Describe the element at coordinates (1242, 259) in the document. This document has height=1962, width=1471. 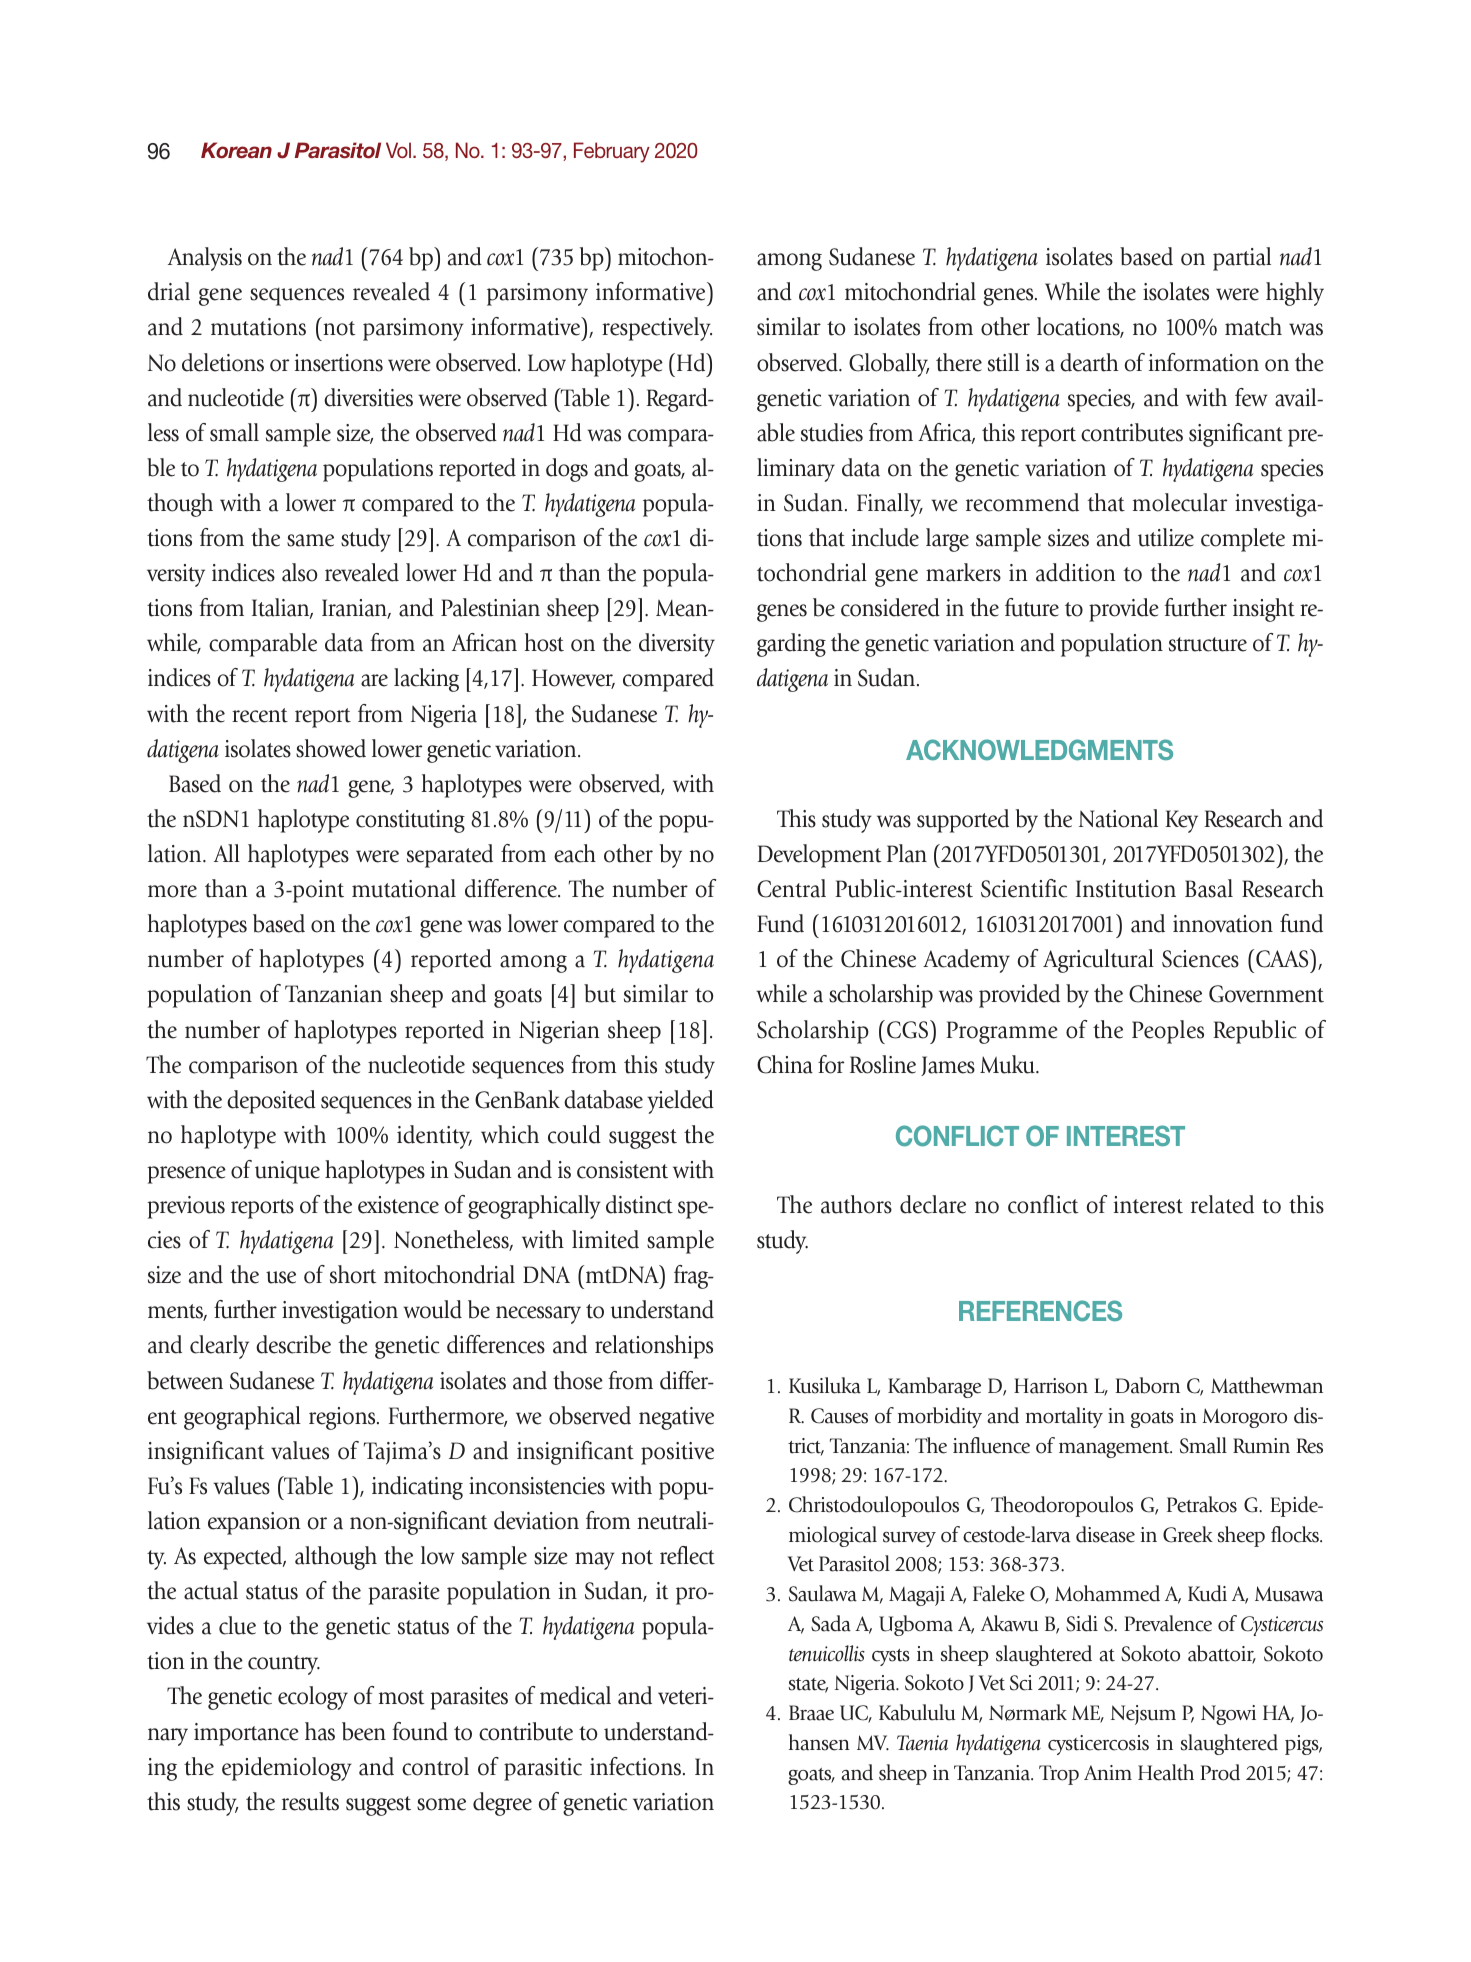
I see `partial` at that location.
